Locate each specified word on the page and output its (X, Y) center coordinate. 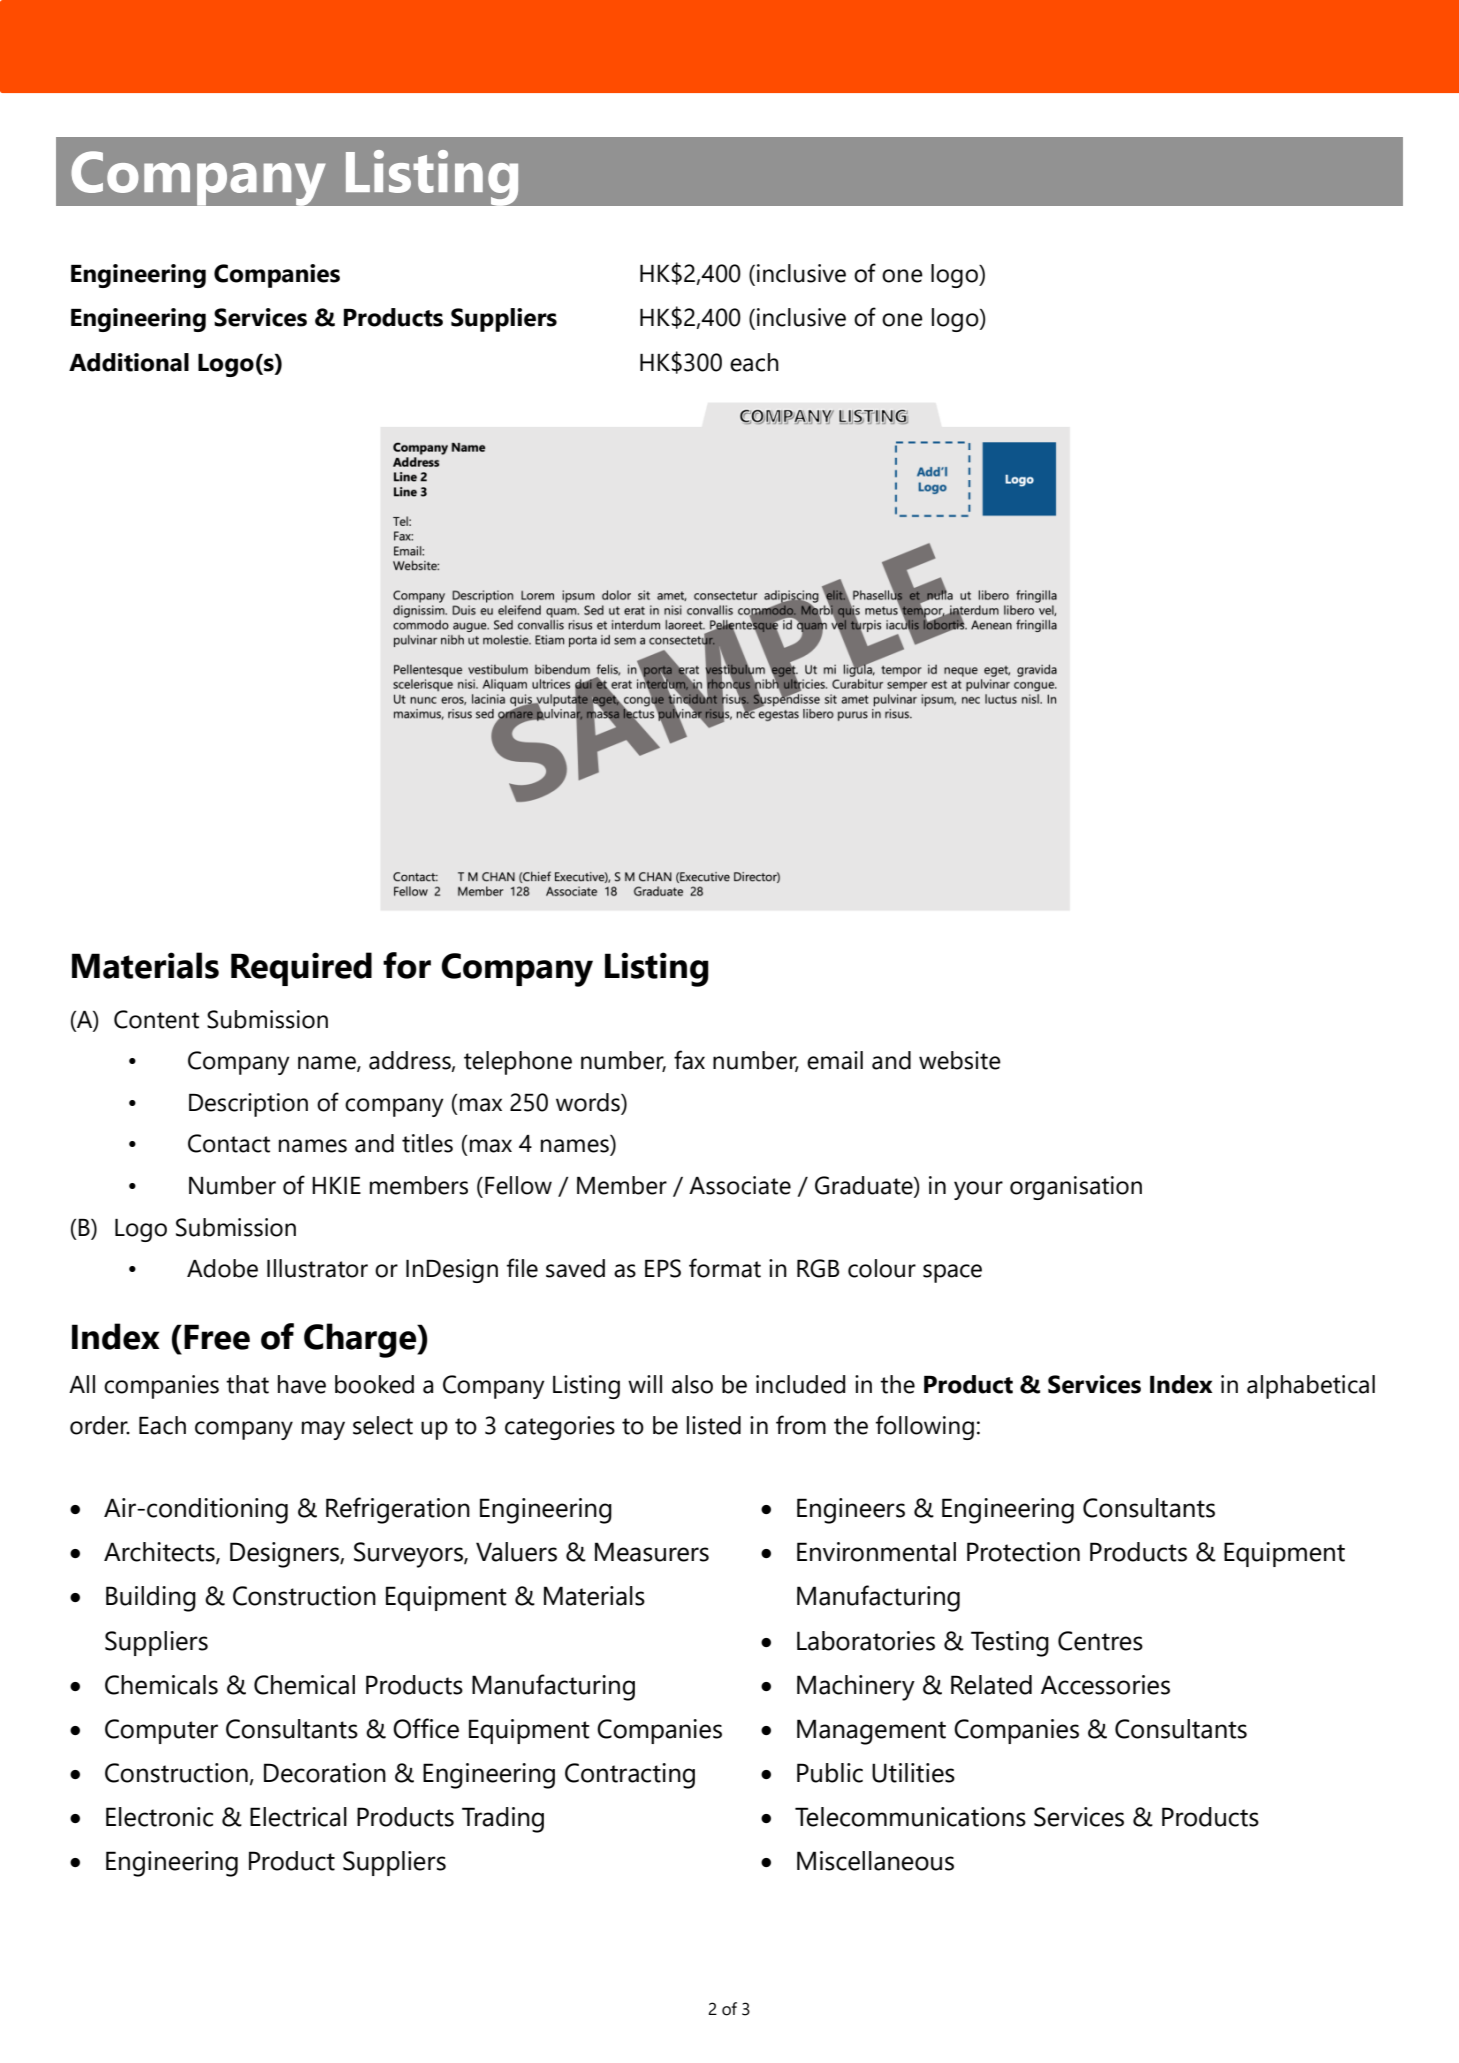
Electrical (298, 1817)
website (960, 1060)
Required (301, 969)
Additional (129, 362)
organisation (1076, 1188)
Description (248, 1105)
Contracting (630, 1776)
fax (689, 1060)
